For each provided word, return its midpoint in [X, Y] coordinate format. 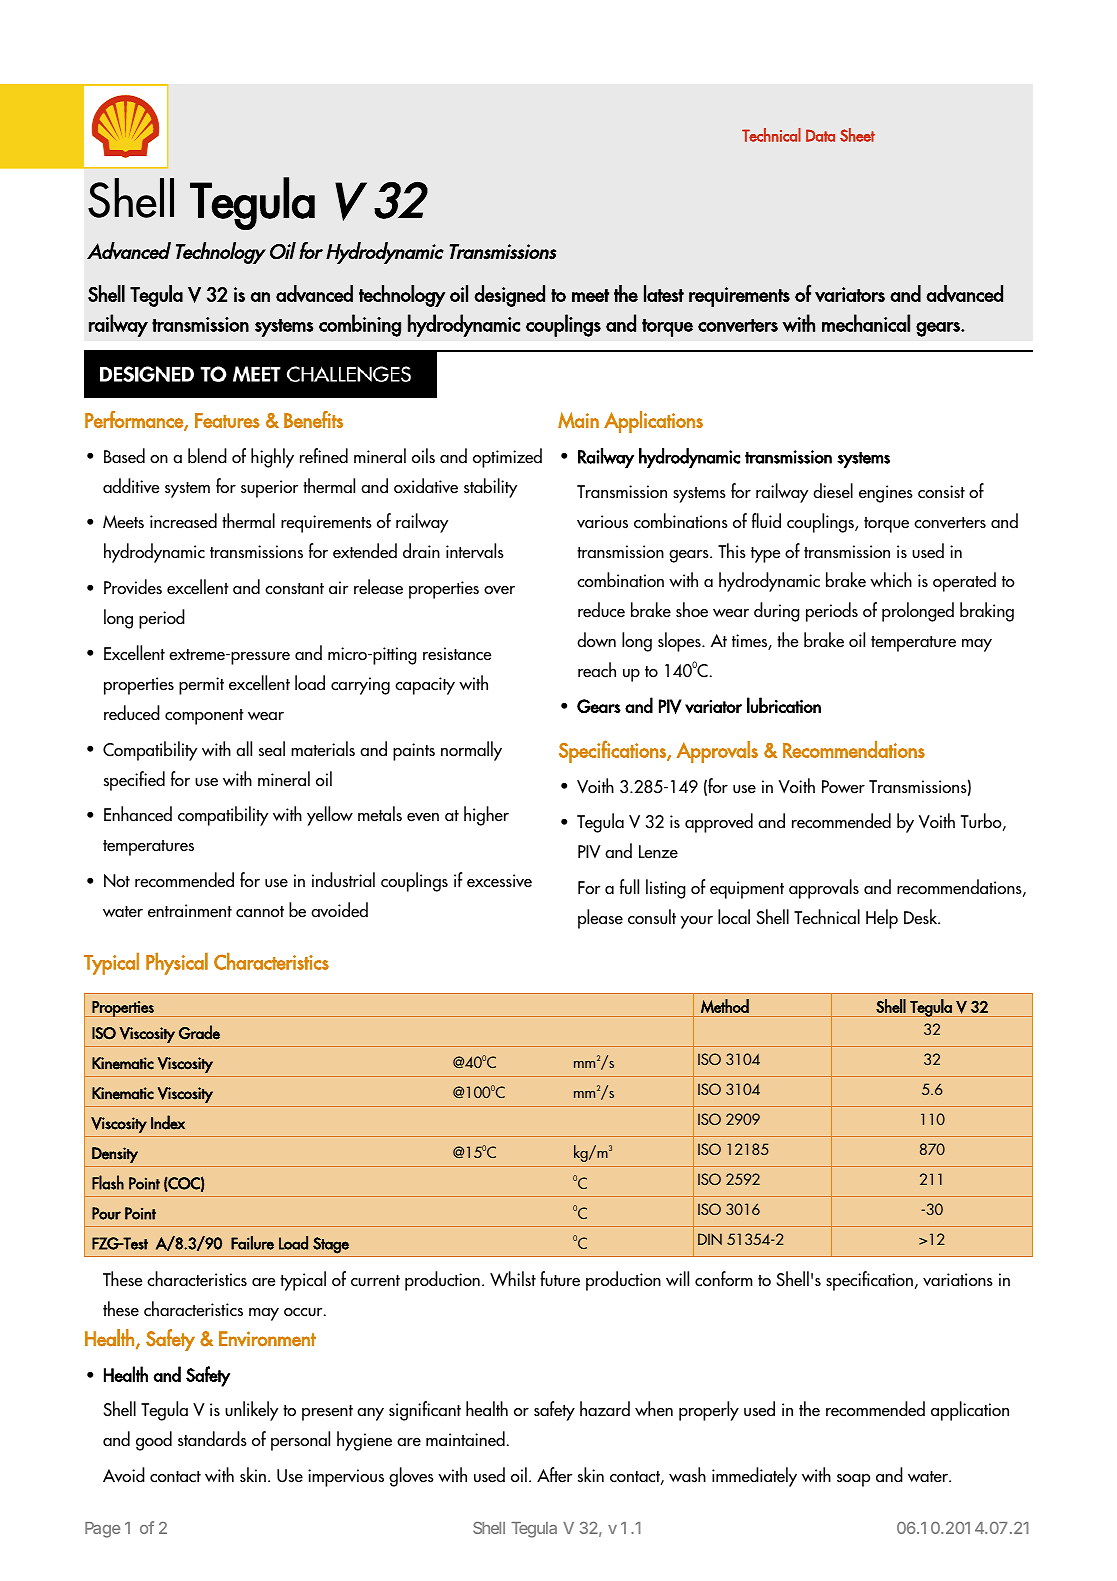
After [554, 1475]
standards [212, 1439]
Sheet [857, 135]
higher [486, 816]
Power [843, 787]
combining [360, 325]
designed [509, 296]
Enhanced [138, 814]
